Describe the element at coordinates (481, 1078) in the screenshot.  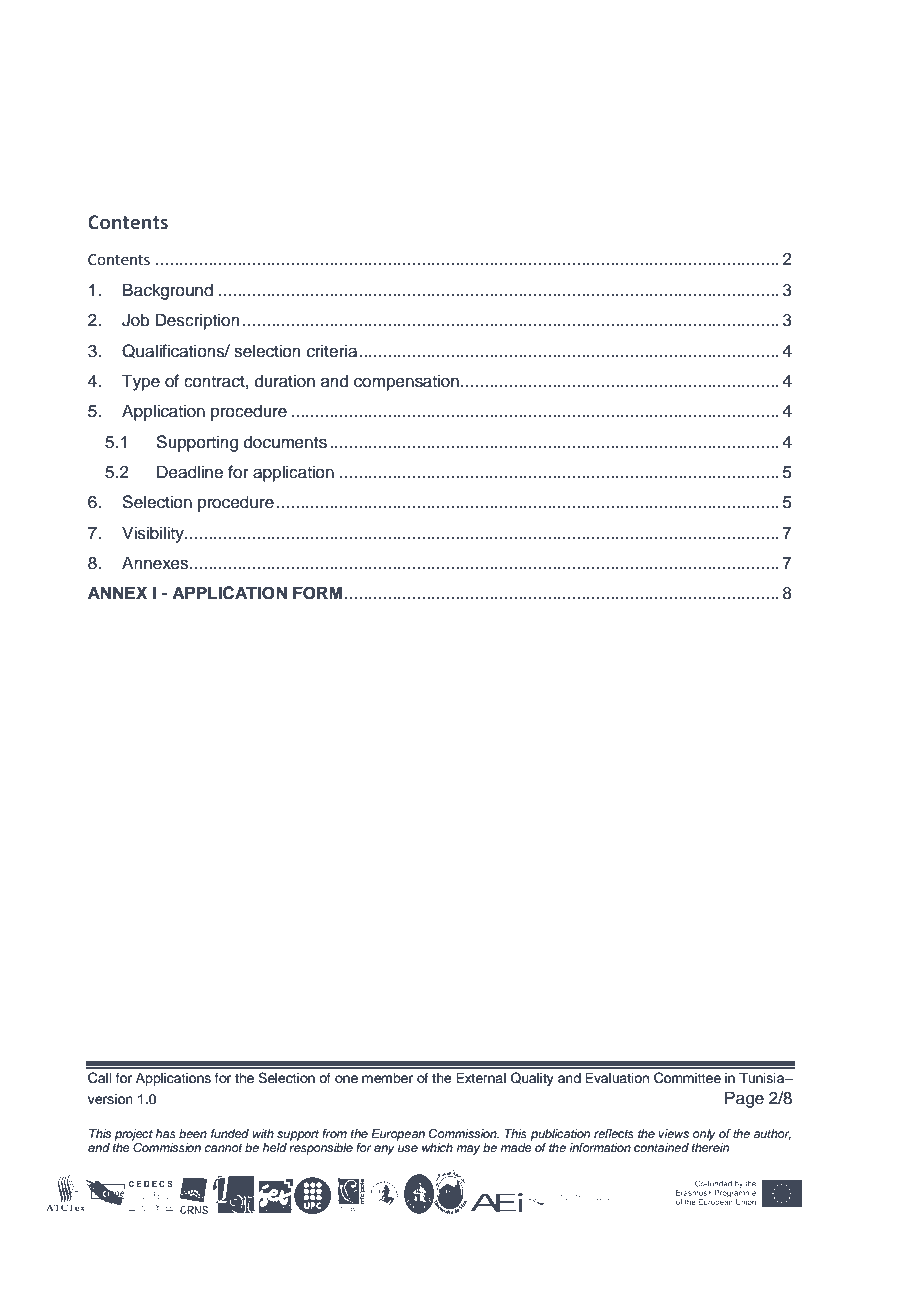
I see `External` at that location.
